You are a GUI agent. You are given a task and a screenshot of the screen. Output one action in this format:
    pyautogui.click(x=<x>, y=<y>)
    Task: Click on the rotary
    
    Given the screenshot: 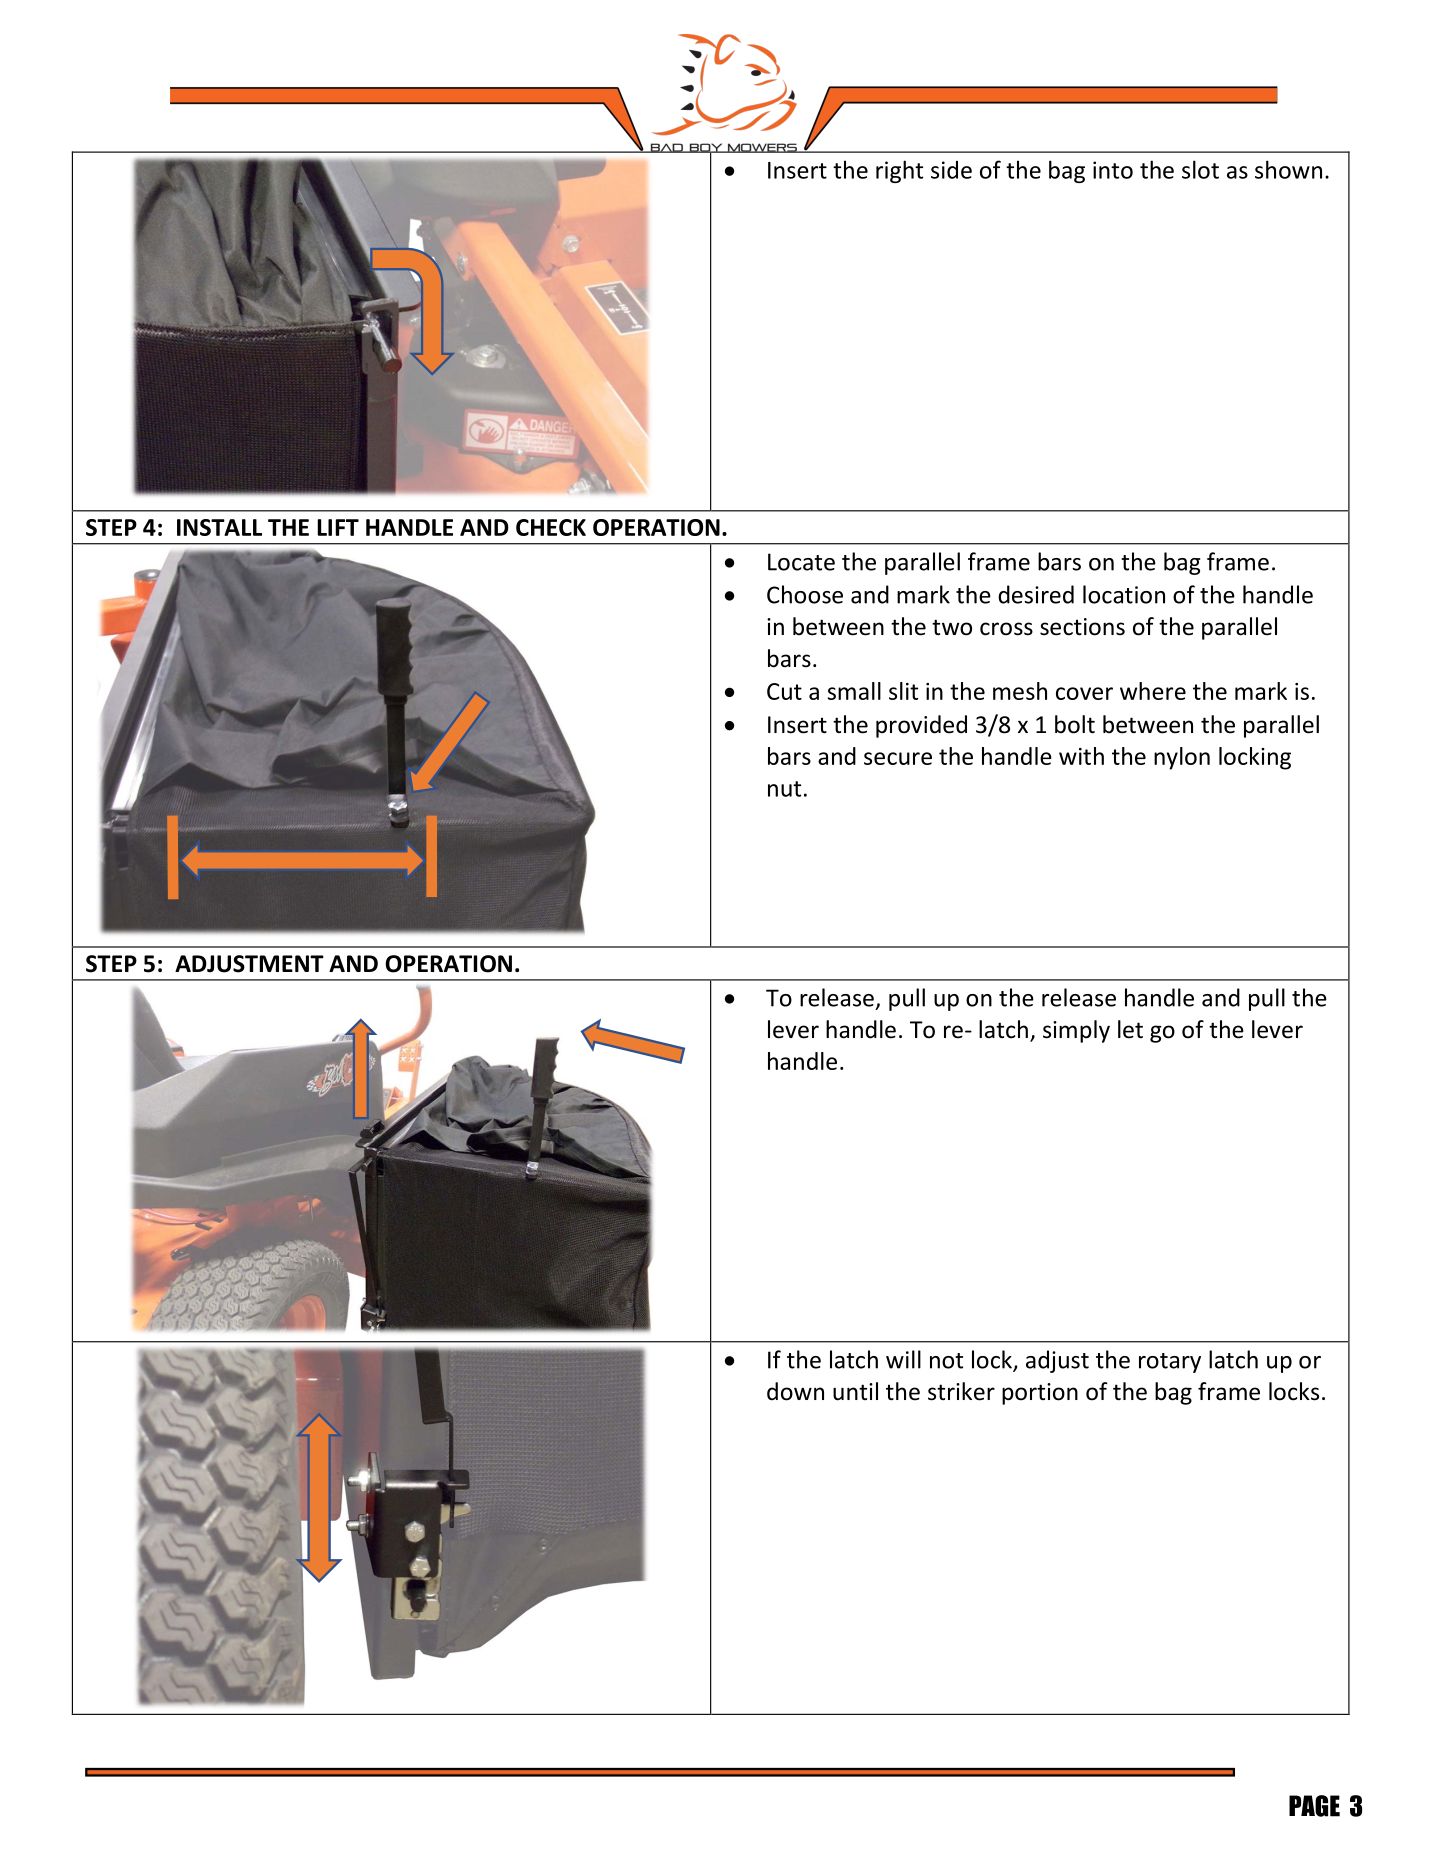 What is the action you would take?
    pyautogui.click(x=1170, y=1363)
